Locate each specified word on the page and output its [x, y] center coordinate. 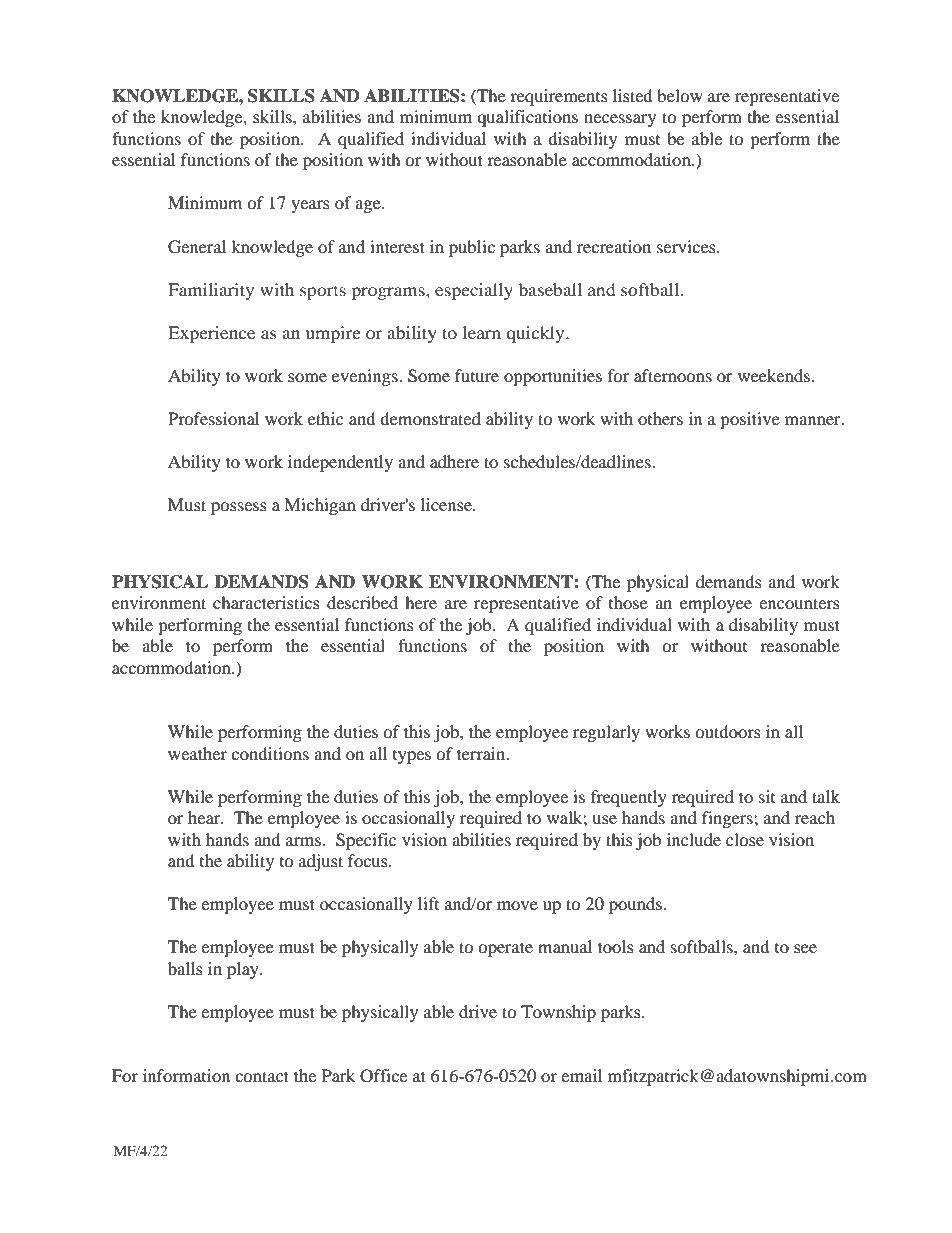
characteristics [266, 602]
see [805, 948]
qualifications [527, 118]
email [581, 1075]
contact [262, 1076]
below [680, 95]
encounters [799, 603]
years [310, 206]
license [447, 504]
